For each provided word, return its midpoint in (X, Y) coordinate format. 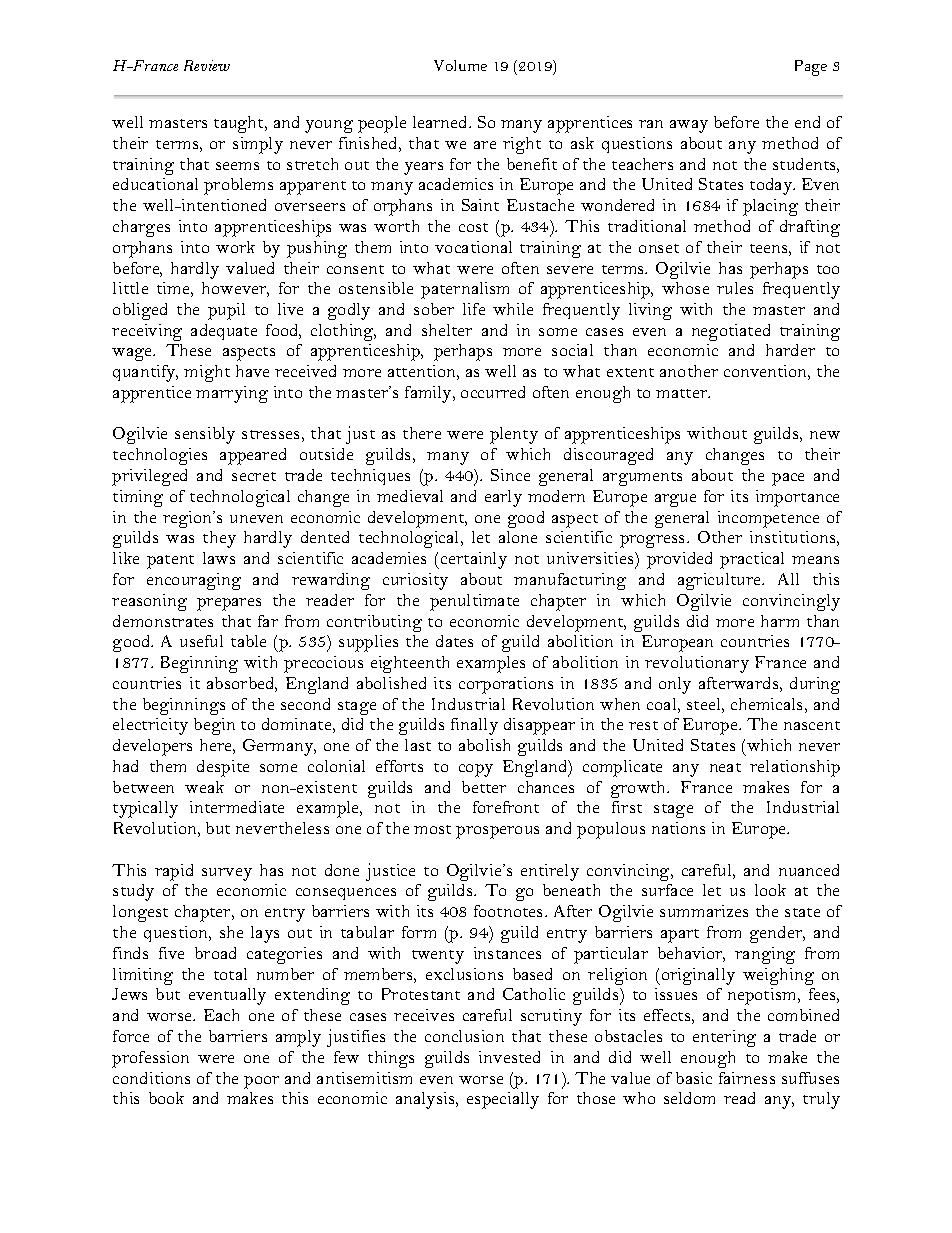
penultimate (474, 602)
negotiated (731, 332)
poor (261, 1082)
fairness (747, 1078)
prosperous (497, 832)
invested (509, 1057)
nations (678, 828)
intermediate (237, 807)
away (689, 126)
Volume (460, 65)
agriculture (721, 581)
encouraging (194, 581)
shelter (447, 330)
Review (207, 65)
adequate (224, 332)
